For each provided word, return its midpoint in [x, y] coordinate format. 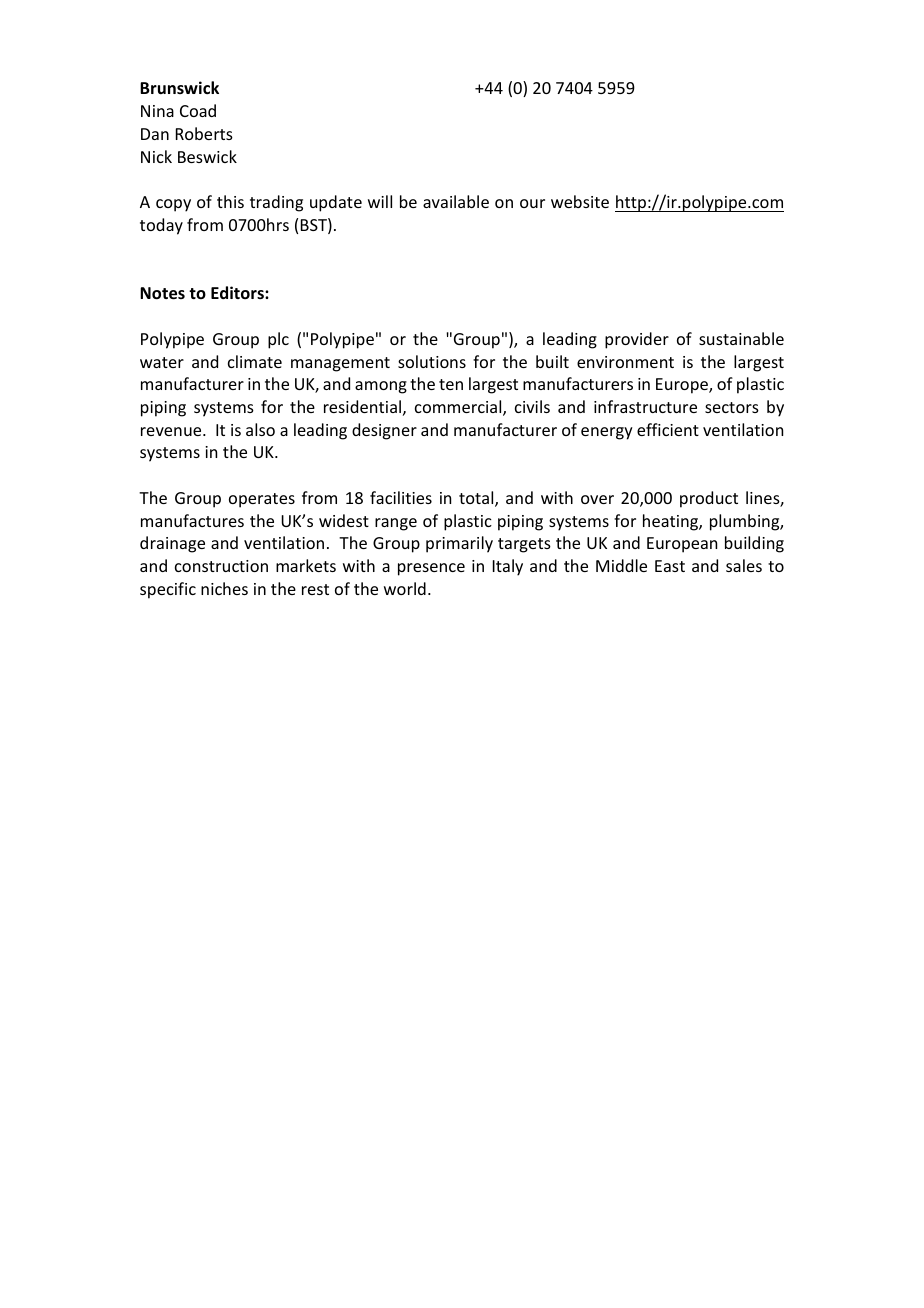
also [260, 429]
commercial [459, 408]
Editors [238, 292]
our [532, 203]
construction [221, 566]
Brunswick [179, 87]
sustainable [741, 338]
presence [431, 569]
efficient [668, 429]
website [580, 201]
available [456, 201]
